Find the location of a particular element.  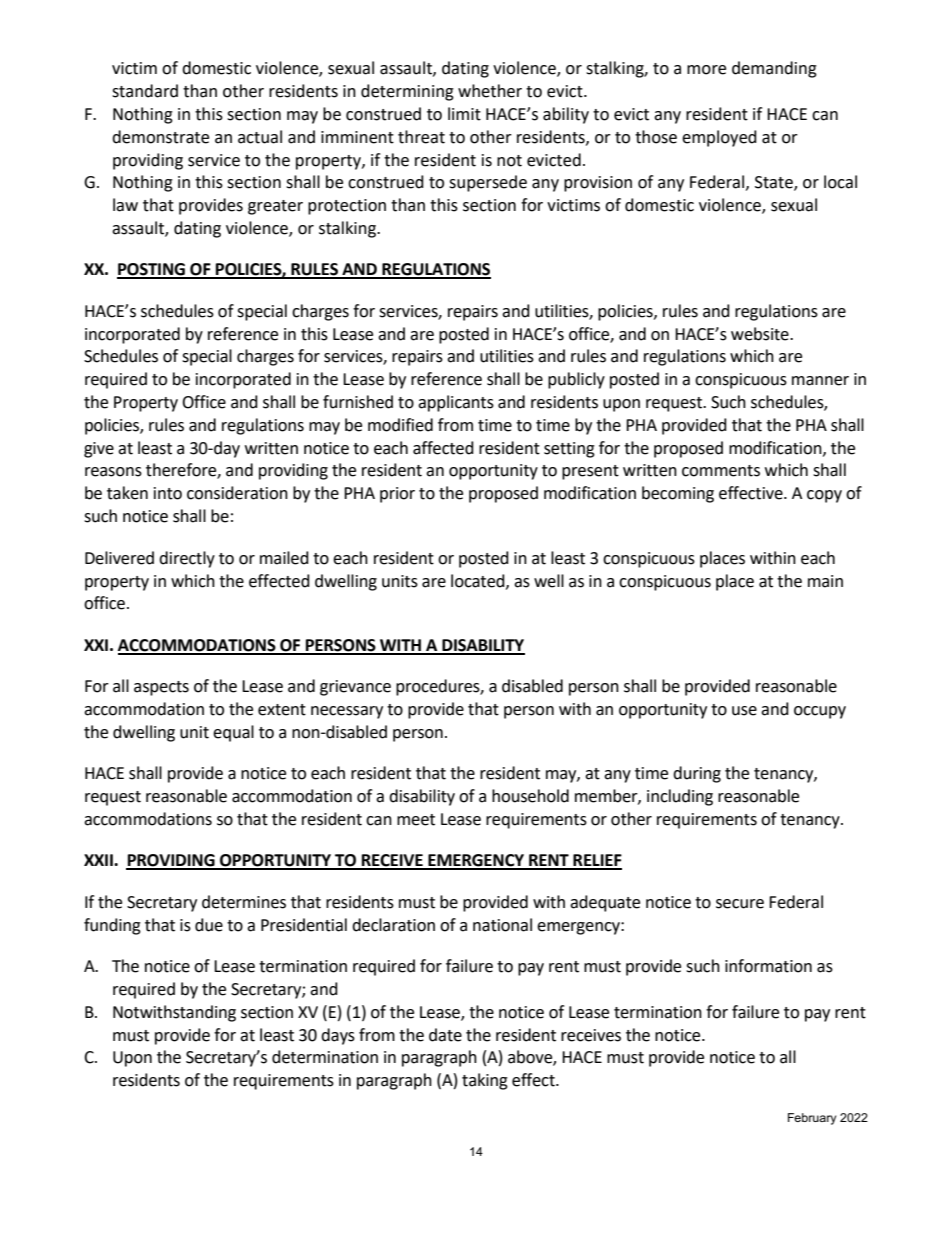

directly is located at coordinates (187, 559).
